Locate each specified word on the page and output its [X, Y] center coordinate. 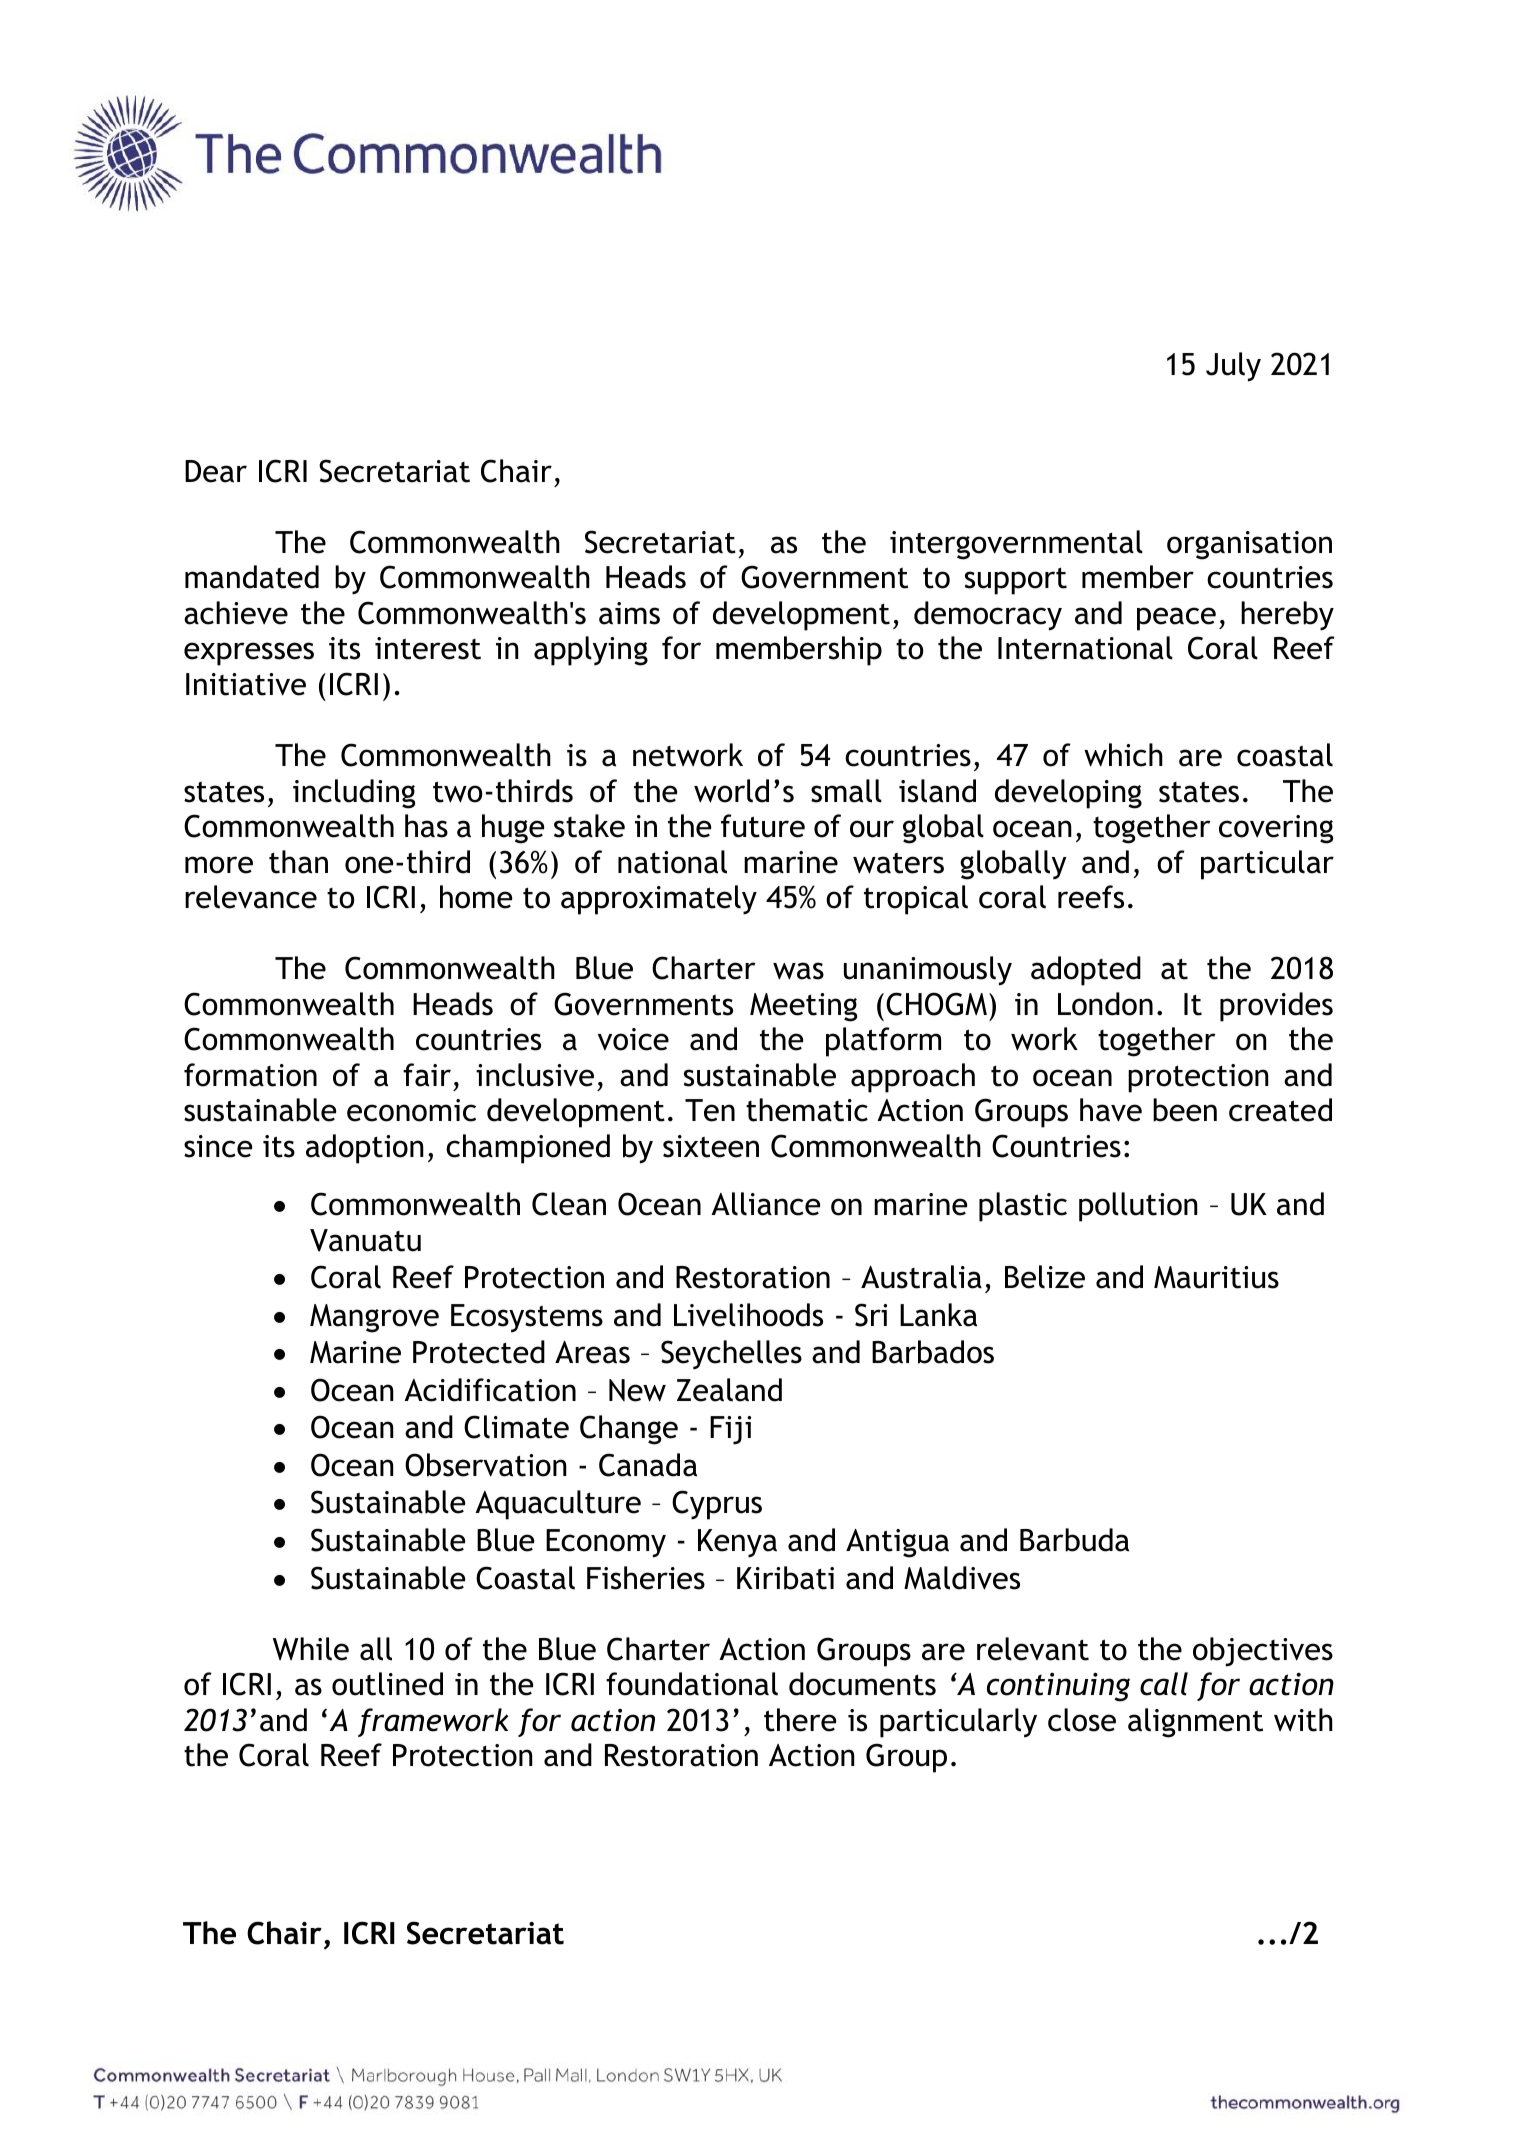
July [1233, 367]
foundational [692, 1684]
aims [629, 613]
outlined [387, 1684]
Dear [216, 471]
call [1164, 1684]
